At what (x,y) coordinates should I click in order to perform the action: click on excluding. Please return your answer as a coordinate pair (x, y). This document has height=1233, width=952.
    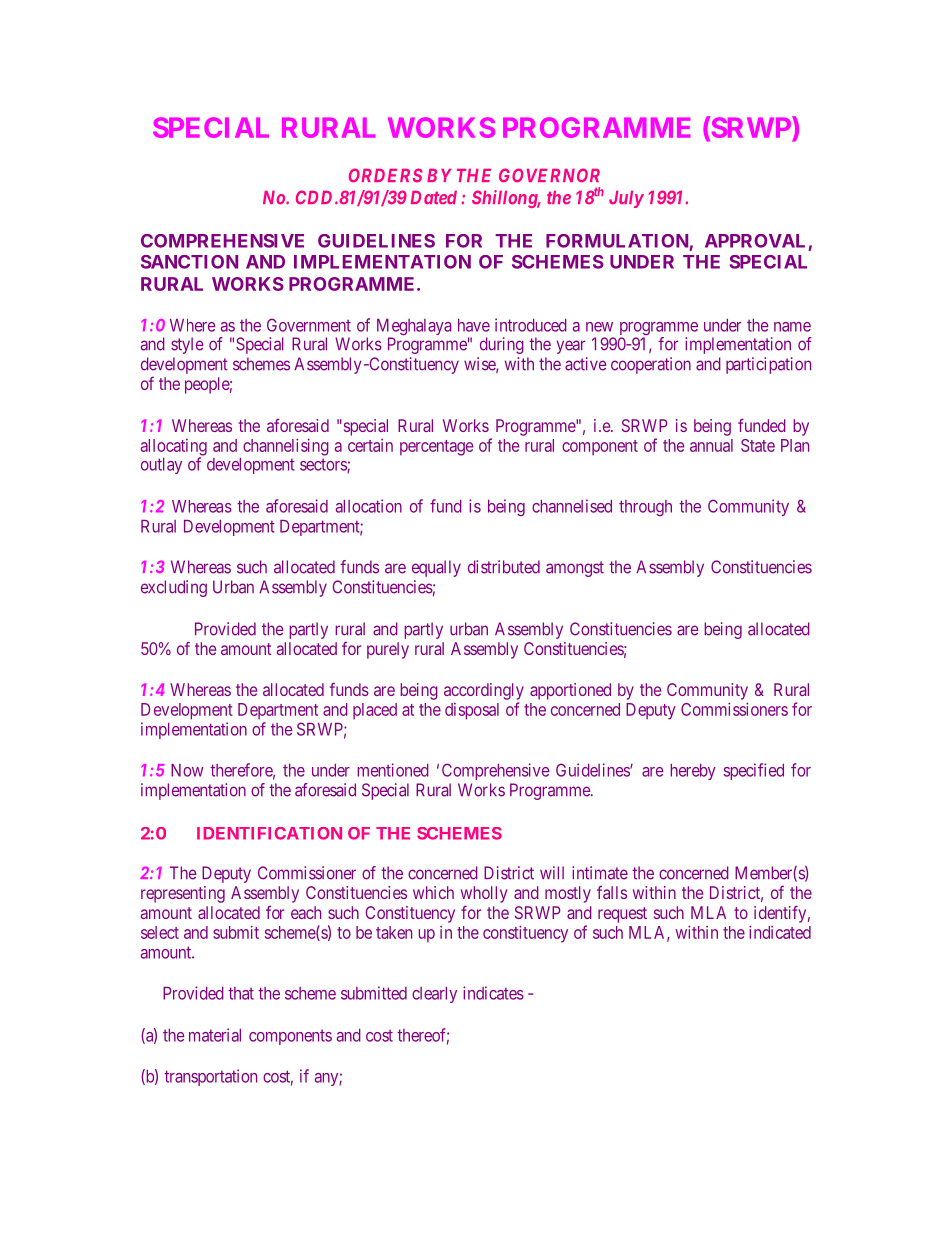
    Looking at the image, I should click on (174, 588).
